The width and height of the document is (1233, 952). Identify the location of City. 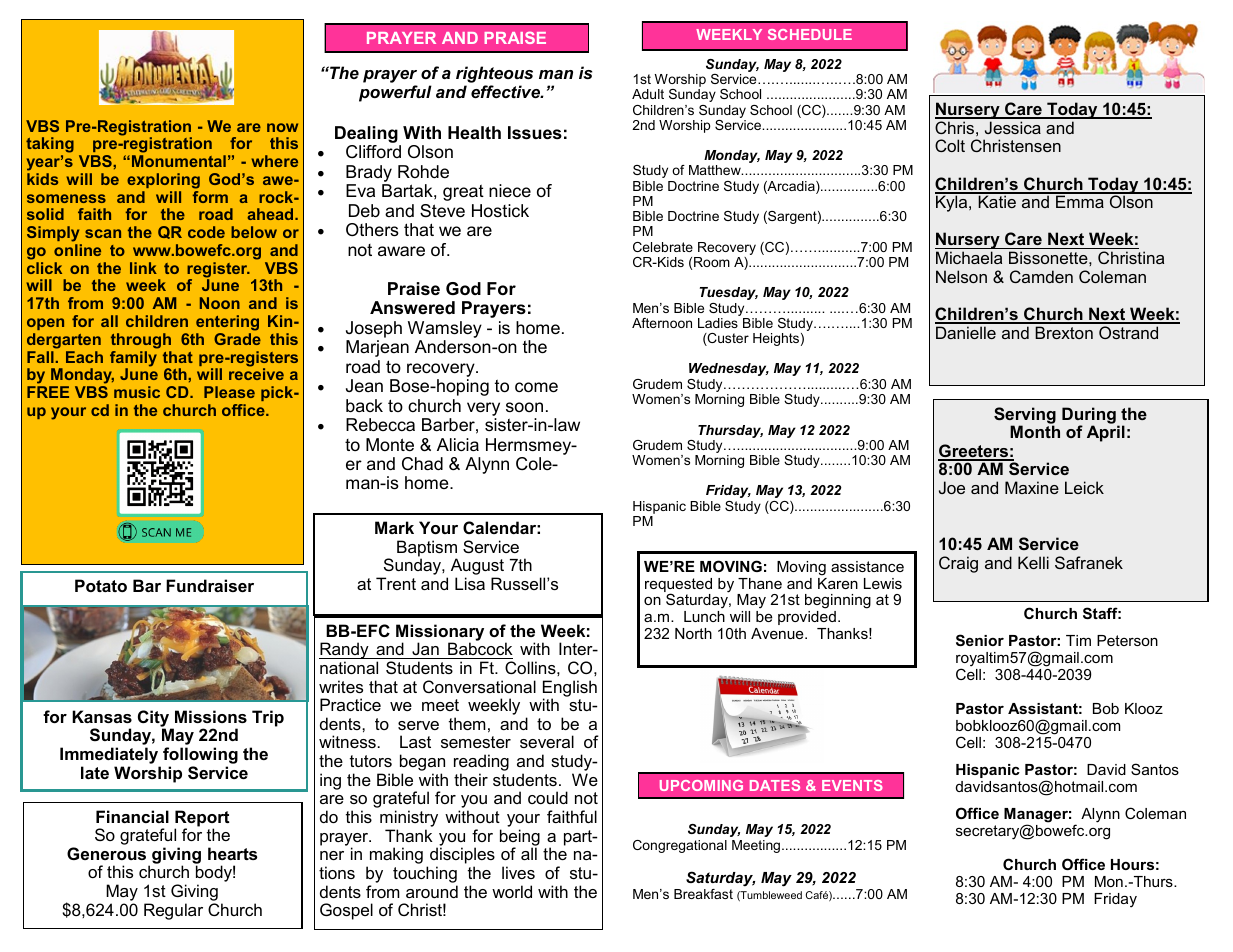
(155, 719).
